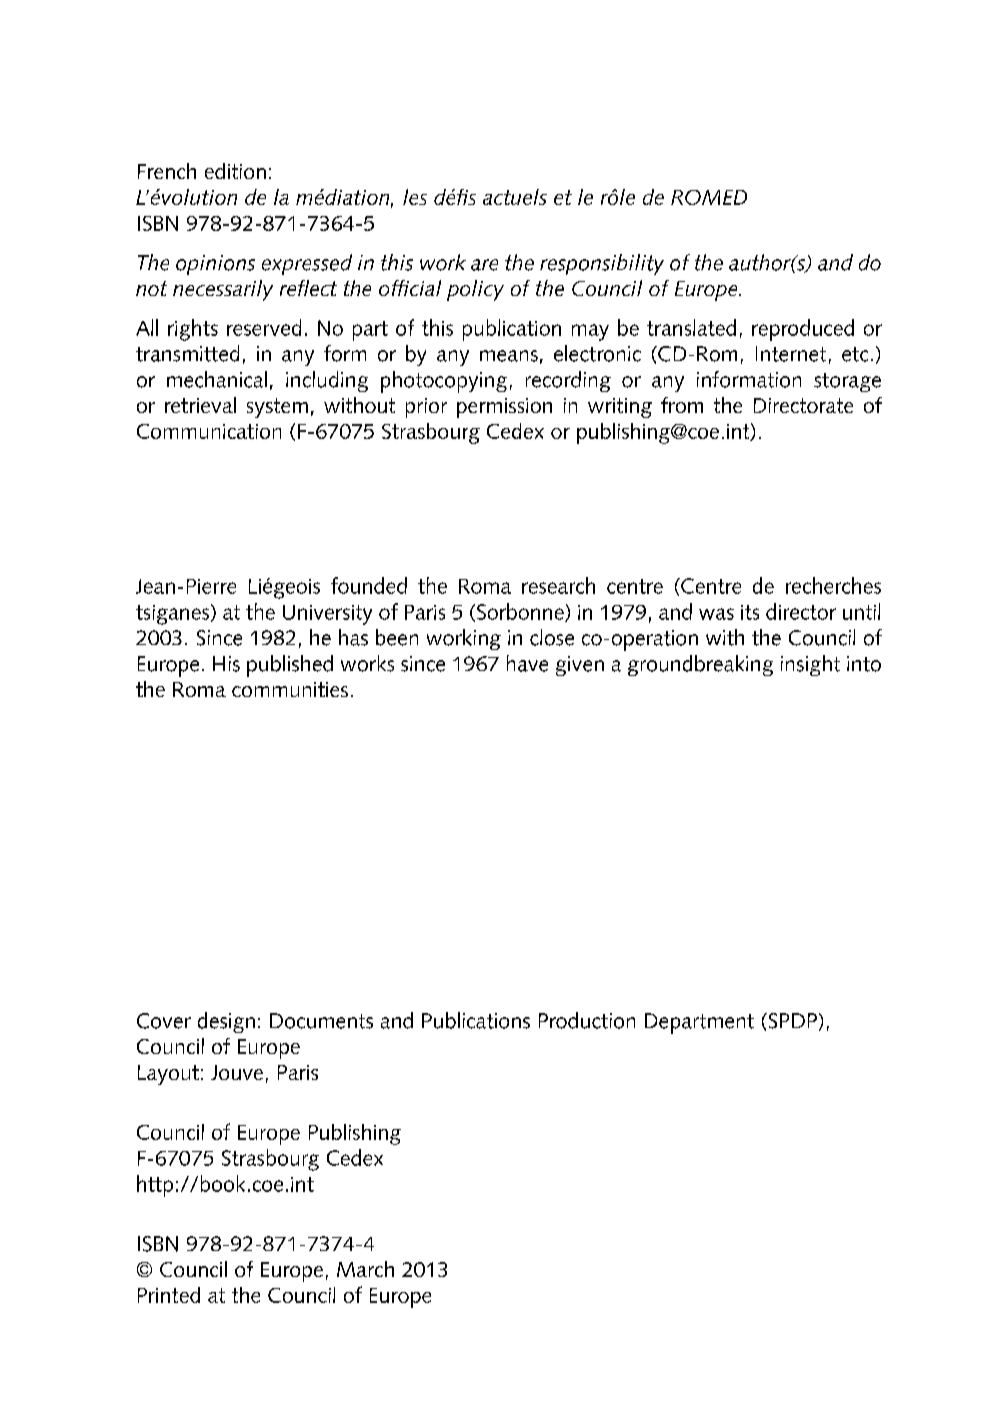 The image size is (1004, 1425). What do you see at coordinates (750, 612) in the screenshot?
I see `its` at bounding box center [750, 612].
